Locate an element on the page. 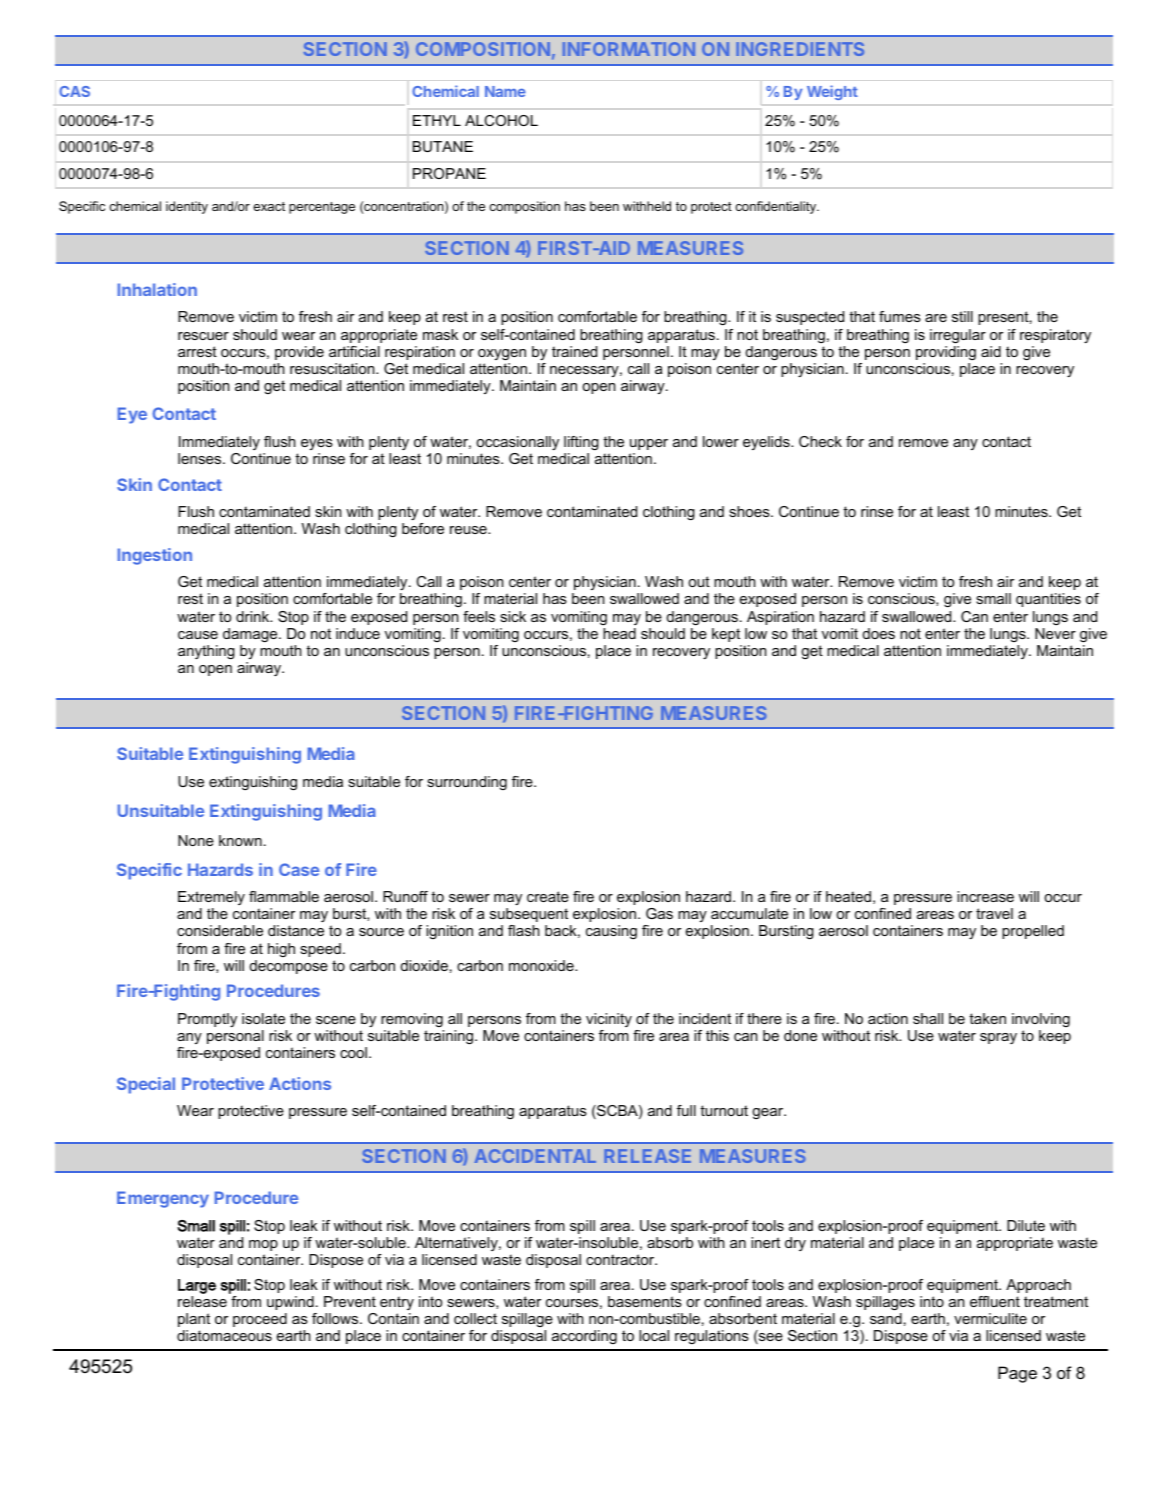 Image resolution: width=1168 pixels, height=1512 pixels. Weight is located at coordinates (832, 92).
